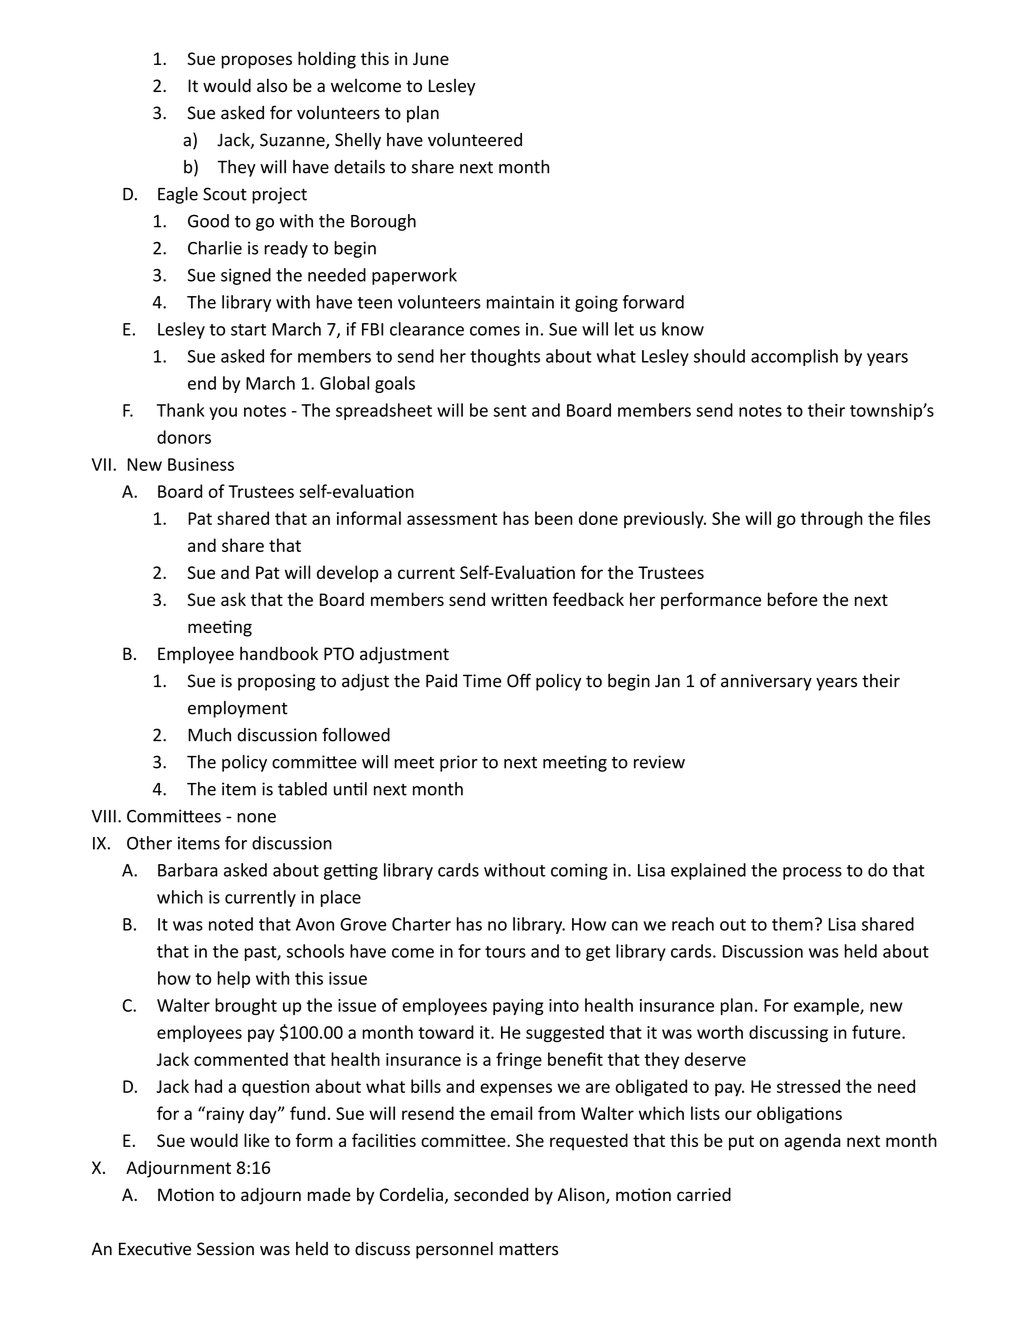 This page has height=1340, width=1036. I want to click on assessment, so click(452, 519).
